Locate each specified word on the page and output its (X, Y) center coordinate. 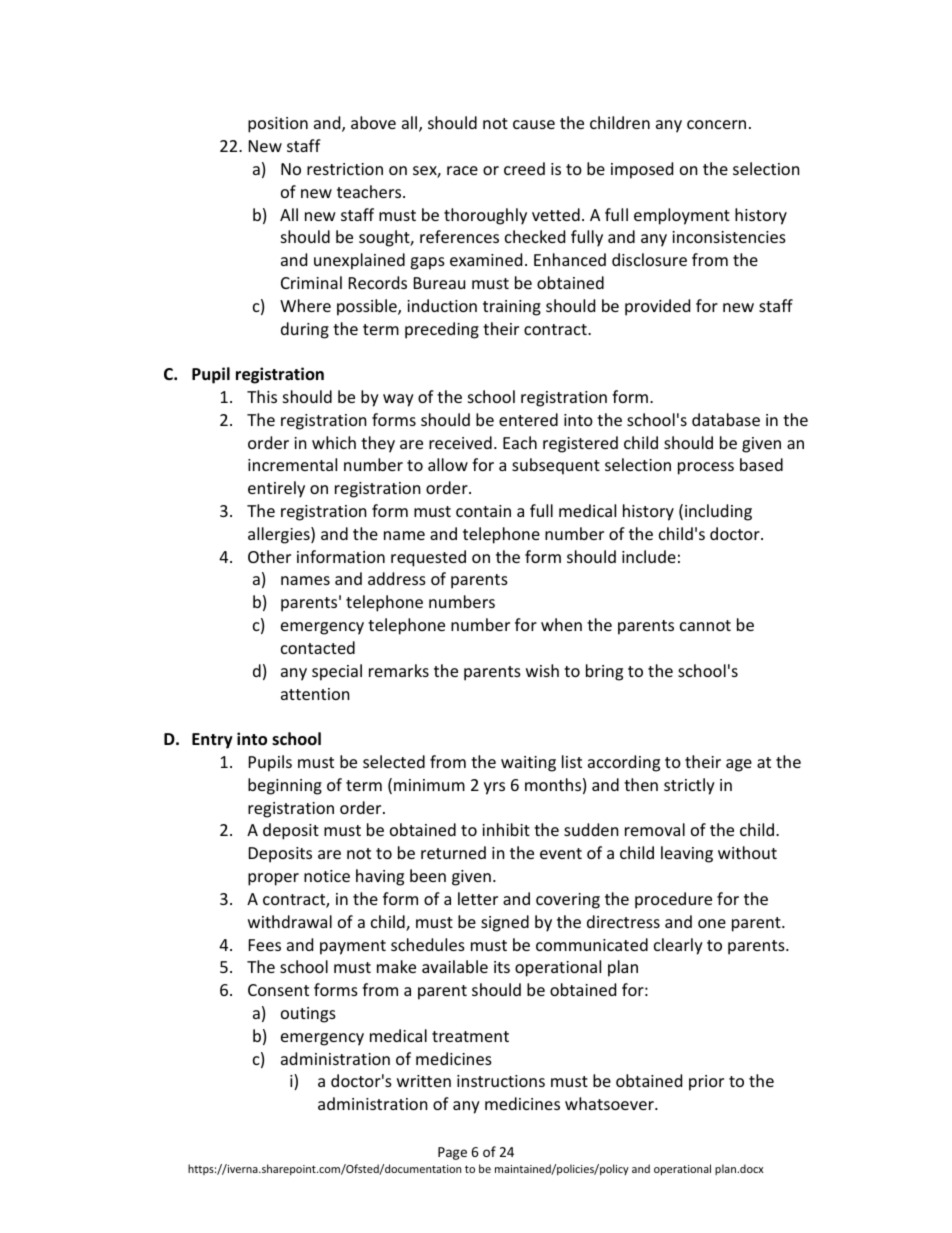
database (726, 419)
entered (528, 419)
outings (308, 1015)
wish (542, 670)
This (262, 396)
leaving (687, 854)
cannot (705, 625)
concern (716, 124)
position (278, 125)
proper (273, 879)
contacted (318, 647)
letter (478, 898)
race (462, 170)
